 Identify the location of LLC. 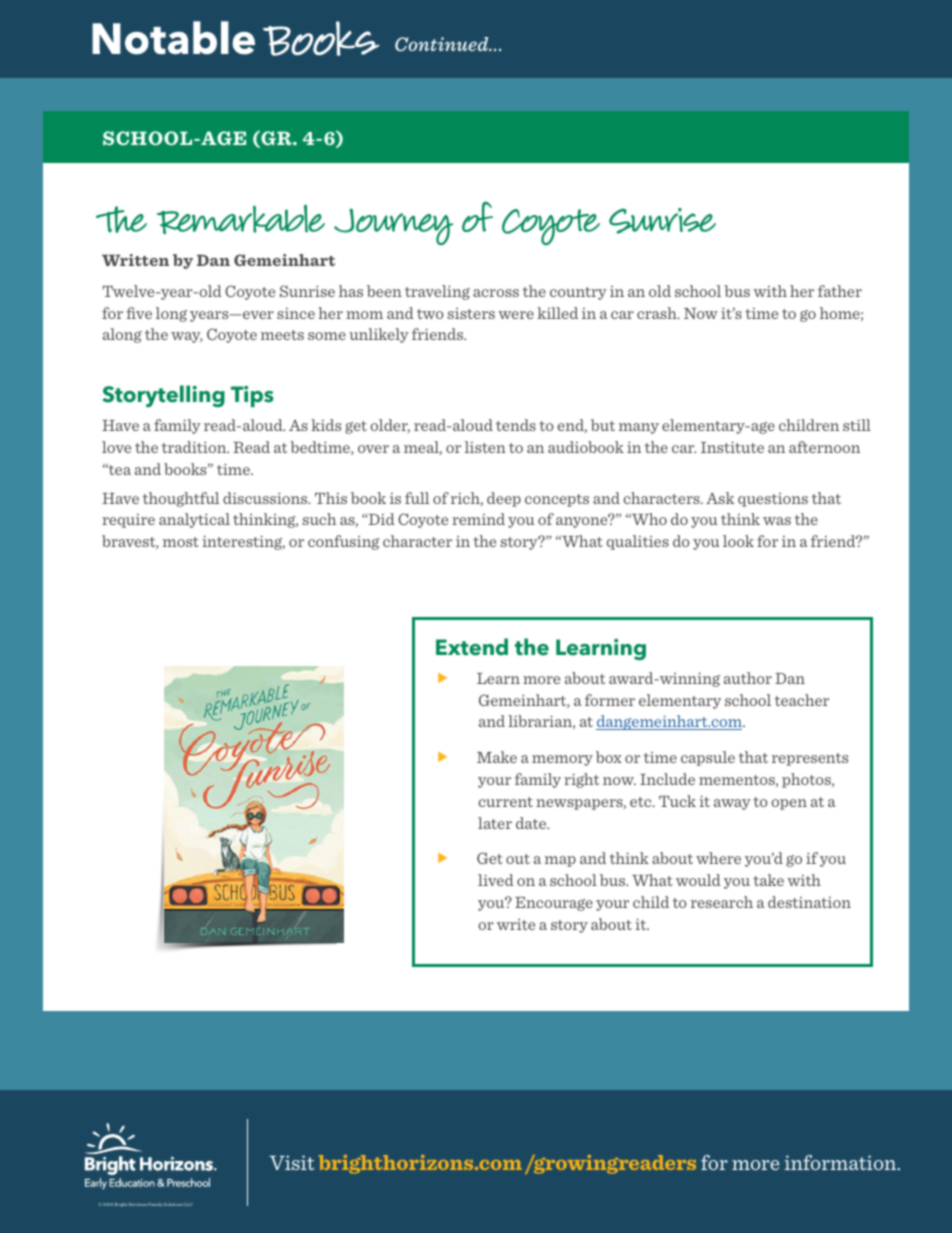
(188, 1204).
